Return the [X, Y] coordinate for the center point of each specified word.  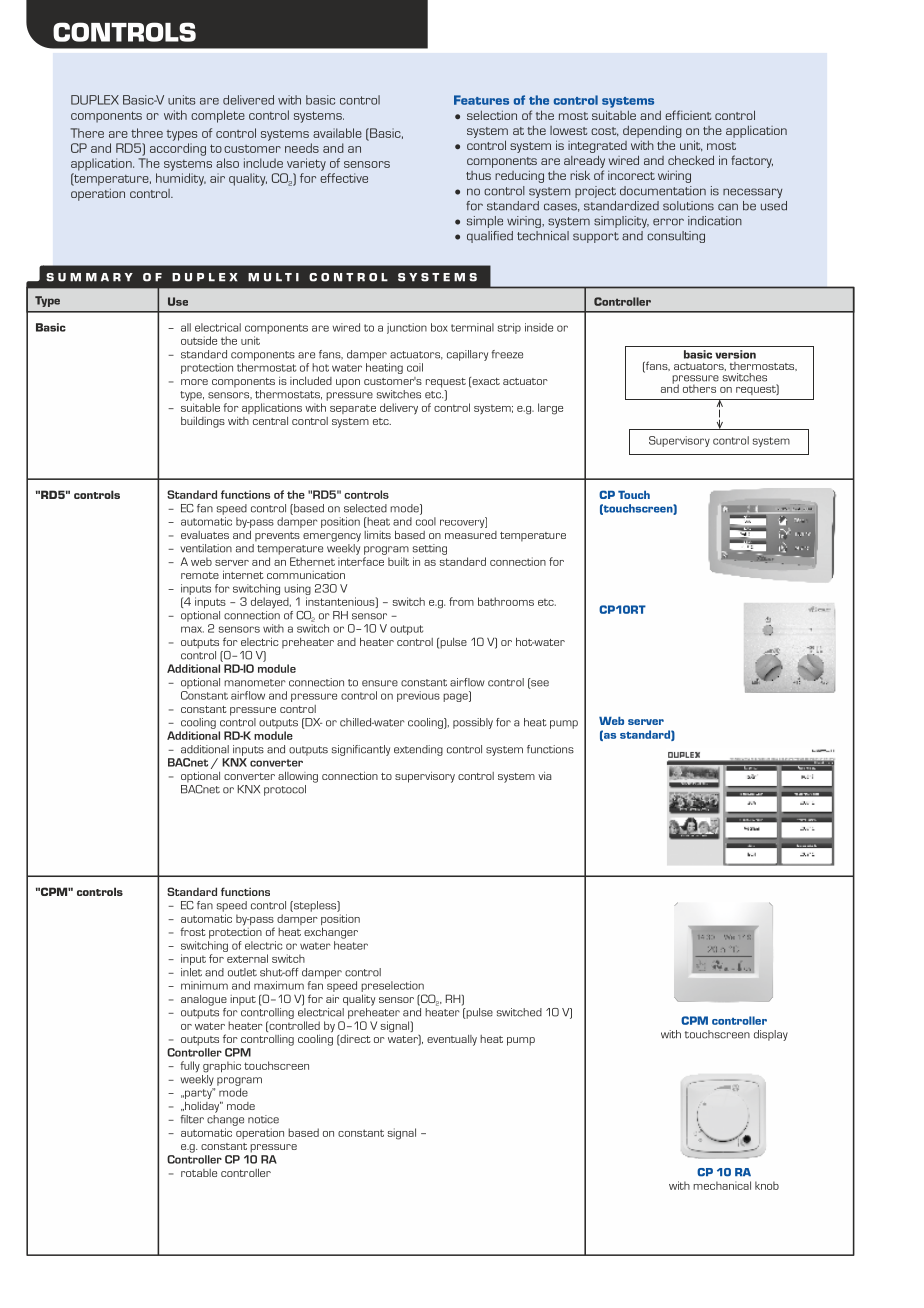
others [699, 388]
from [461, 601]
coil [415, 367]
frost [193, 931]
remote [200, 575]
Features [481, 100]
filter [192, 1119]
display [771, 1035]
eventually [452, 1040]
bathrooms [506, 601]
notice [263, 1119]
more [194, 382]
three [147, 133]
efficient [688, 115]
